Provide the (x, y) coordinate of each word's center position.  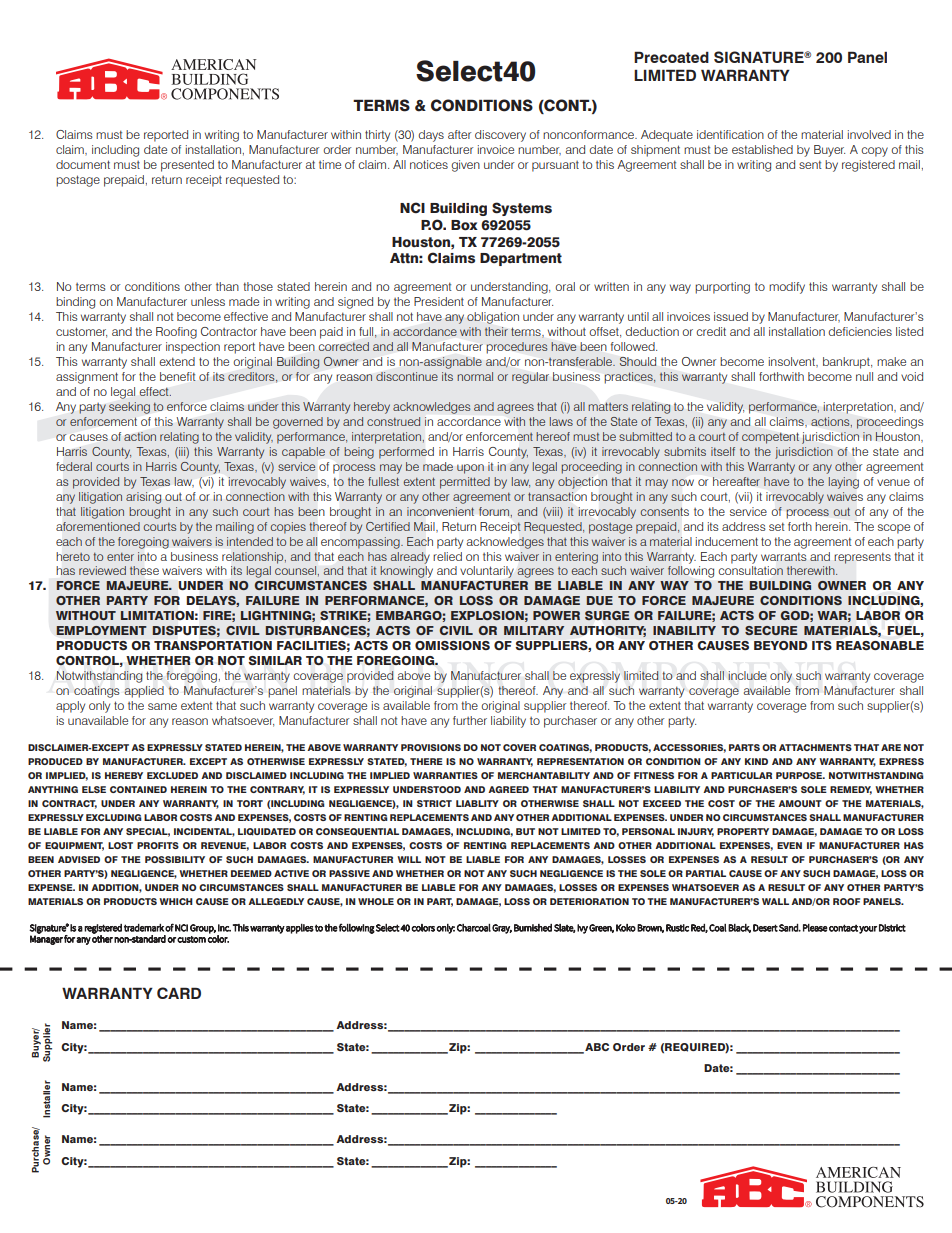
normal (475, 376)
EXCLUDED (172, 775)
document (83, 164)
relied (447, 556)
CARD (179, 993)
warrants (784, 556)
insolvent (793, 362)
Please (815, 928)
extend (177, 361)
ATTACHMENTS (815, 747)
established (762, 149)
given (465, 166)
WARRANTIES (445, 775)
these (144, 570)
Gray (502, 929)
